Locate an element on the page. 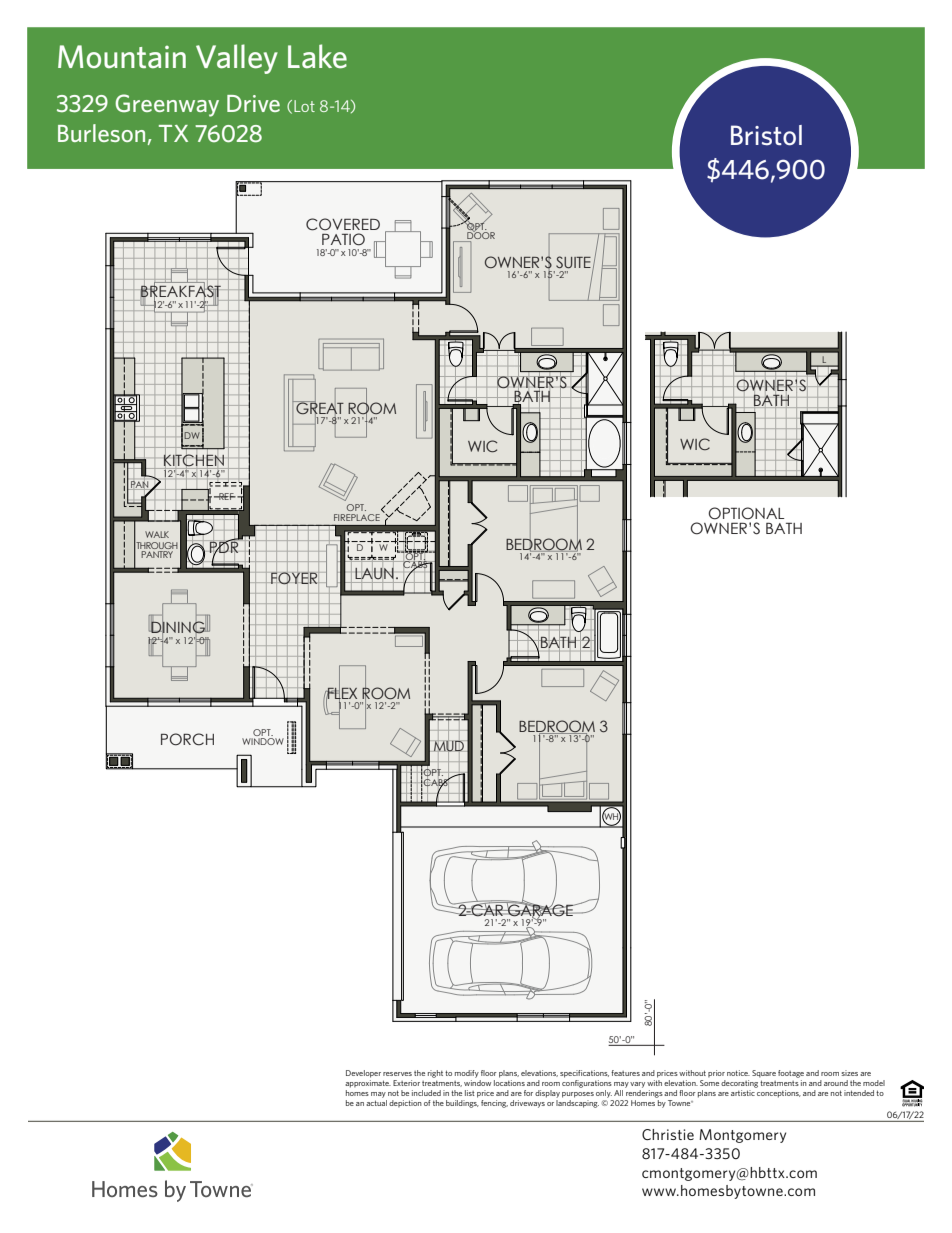  OPTIONAL is located at coordinates (746, 513).
